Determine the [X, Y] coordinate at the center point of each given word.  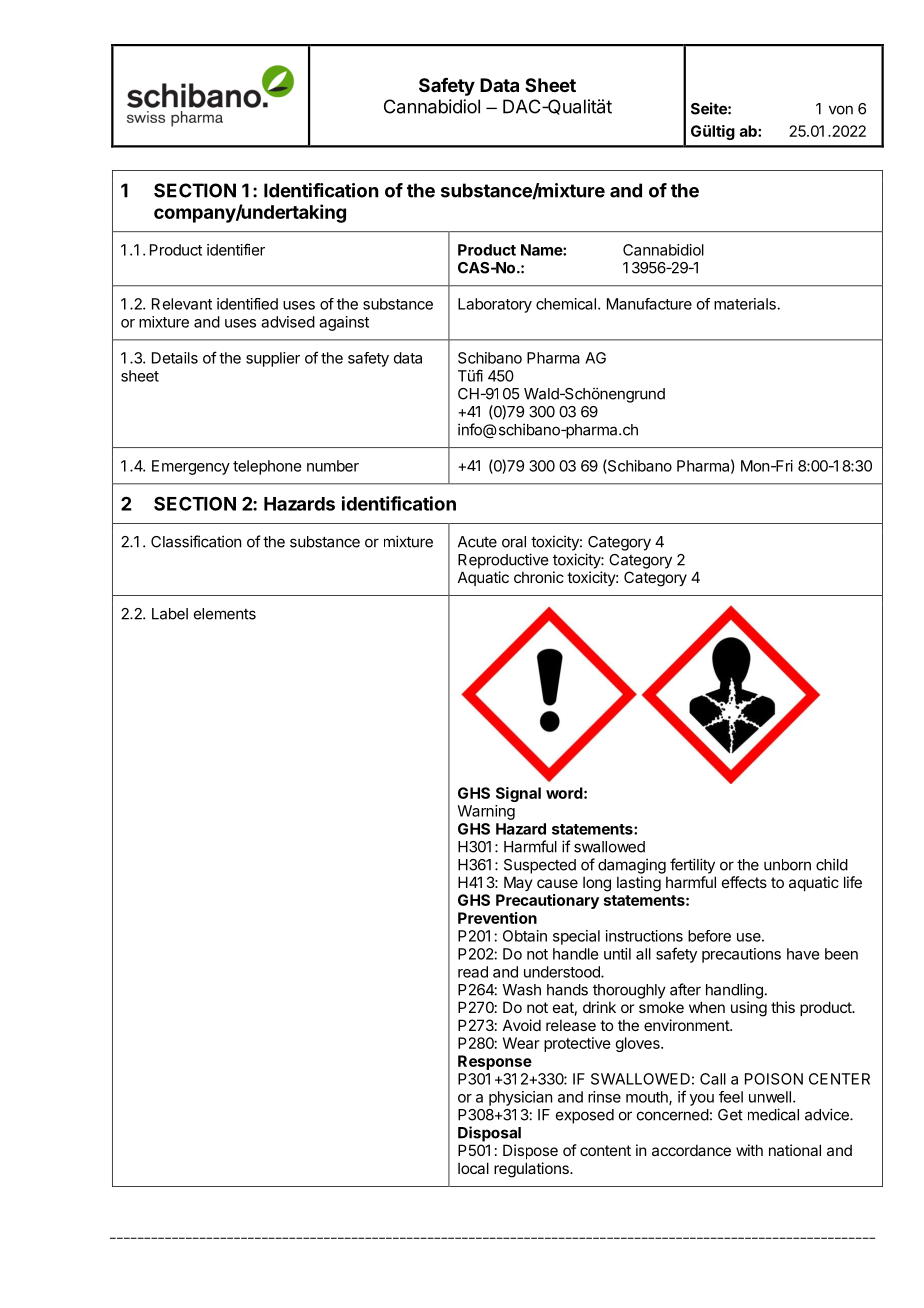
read [473, 972]
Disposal [489, 1134]
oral [514, 542]
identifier [236, 249]
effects [744, 882]
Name [542, 250]
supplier [273, 359]
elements [225, 614]
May [518, 883]
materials [746, 304]
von [841, 110]
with [749, 1150]
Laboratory [495, 305]
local [473, 1168]
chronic [539, 577]
